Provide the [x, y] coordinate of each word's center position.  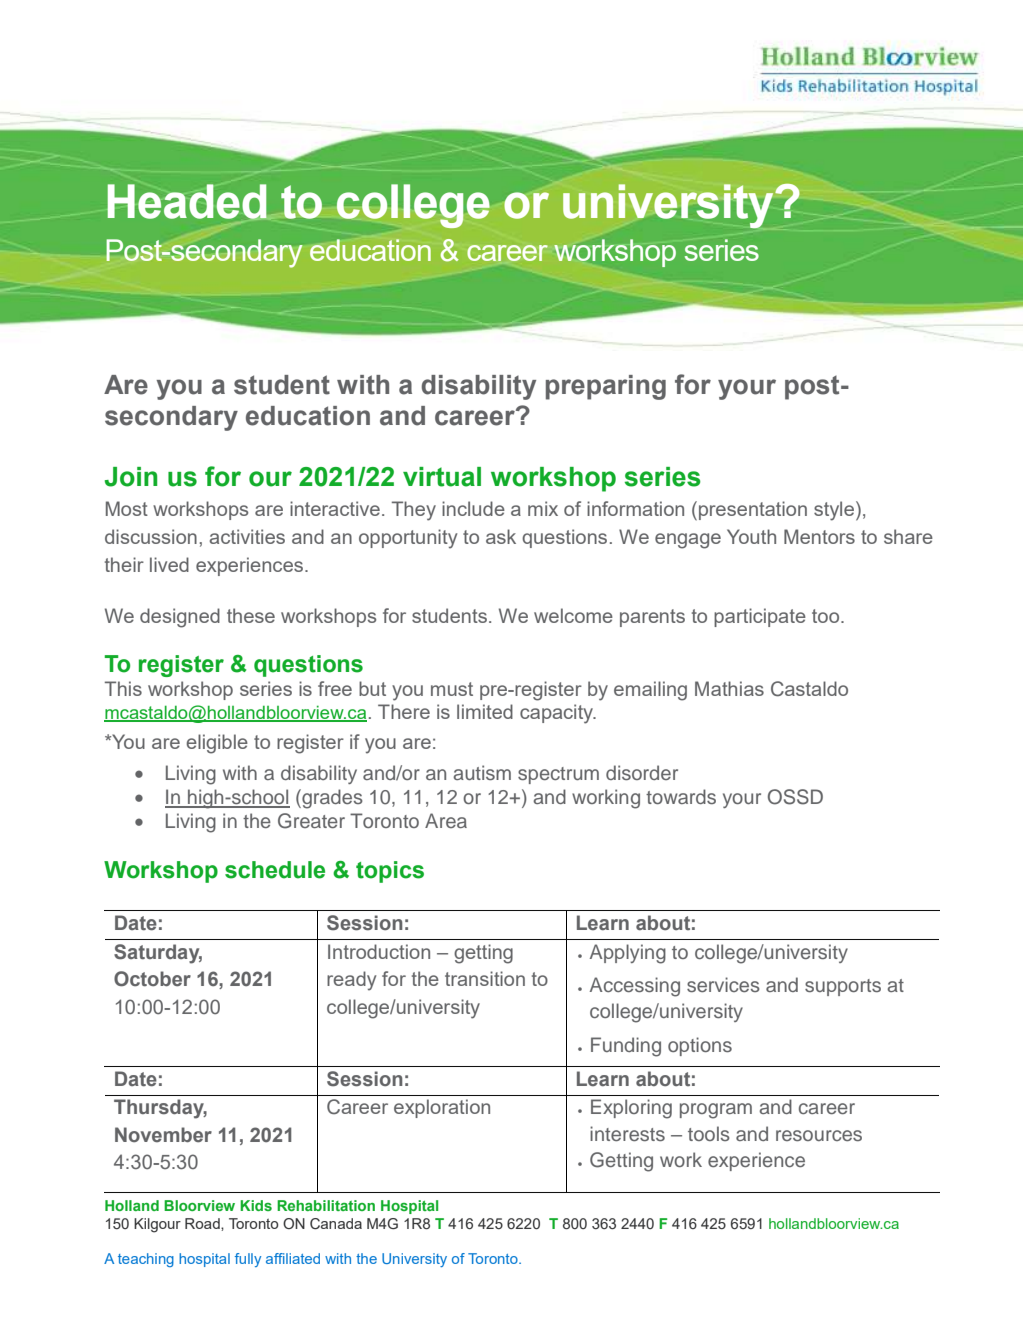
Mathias [729, 688]
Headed [187, 202]
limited [485, 711]
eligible [217, 744]
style [834, 511]
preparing [606, 387]
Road [203, 1224]
